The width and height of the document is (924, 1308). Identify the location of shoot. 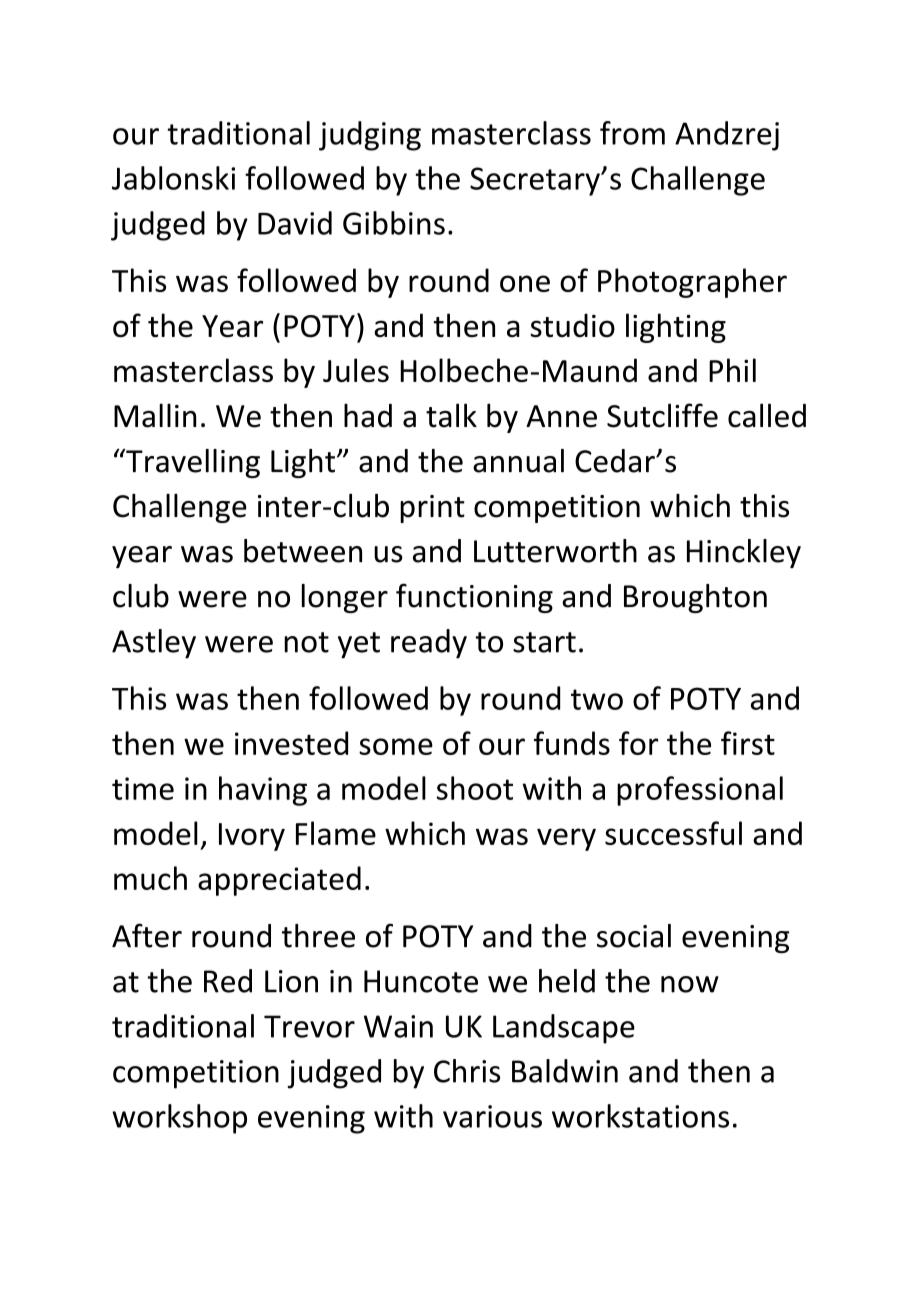
(475, 788).
